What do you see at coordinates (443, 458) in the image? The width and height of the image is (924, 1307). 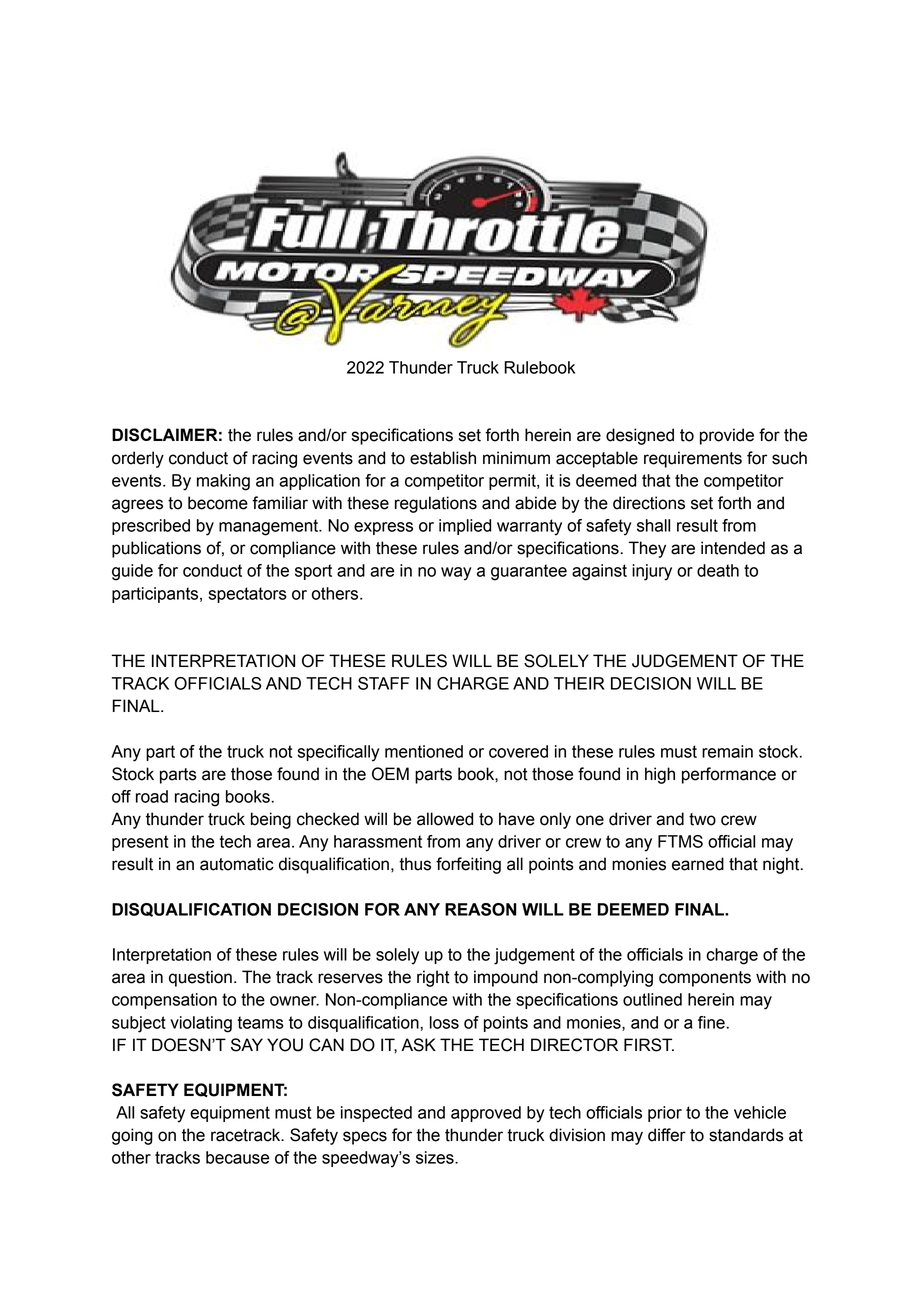 I see `establish` at bounding box center [443, 458].
